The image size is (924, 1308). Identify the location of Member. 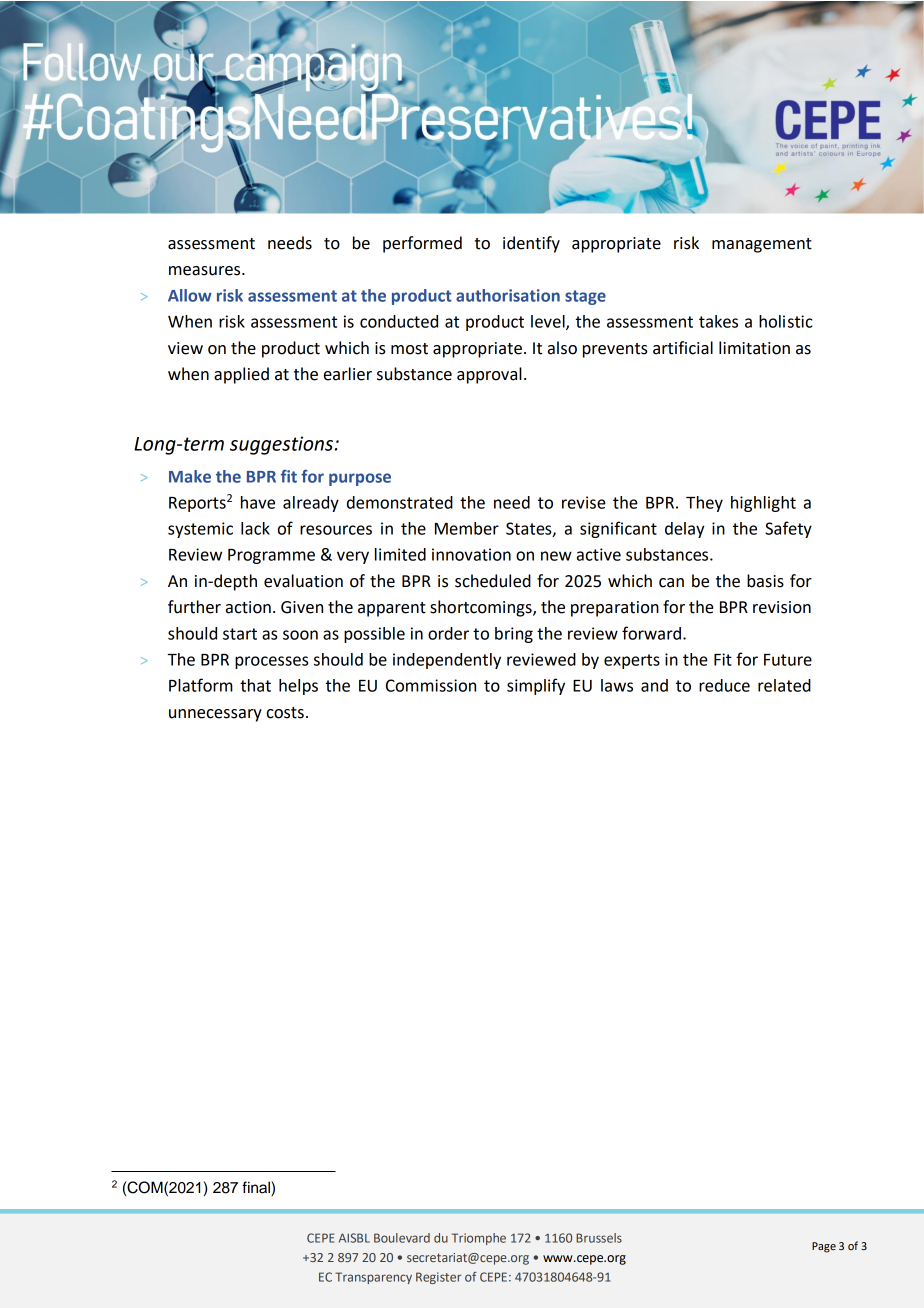
(467, 528).
